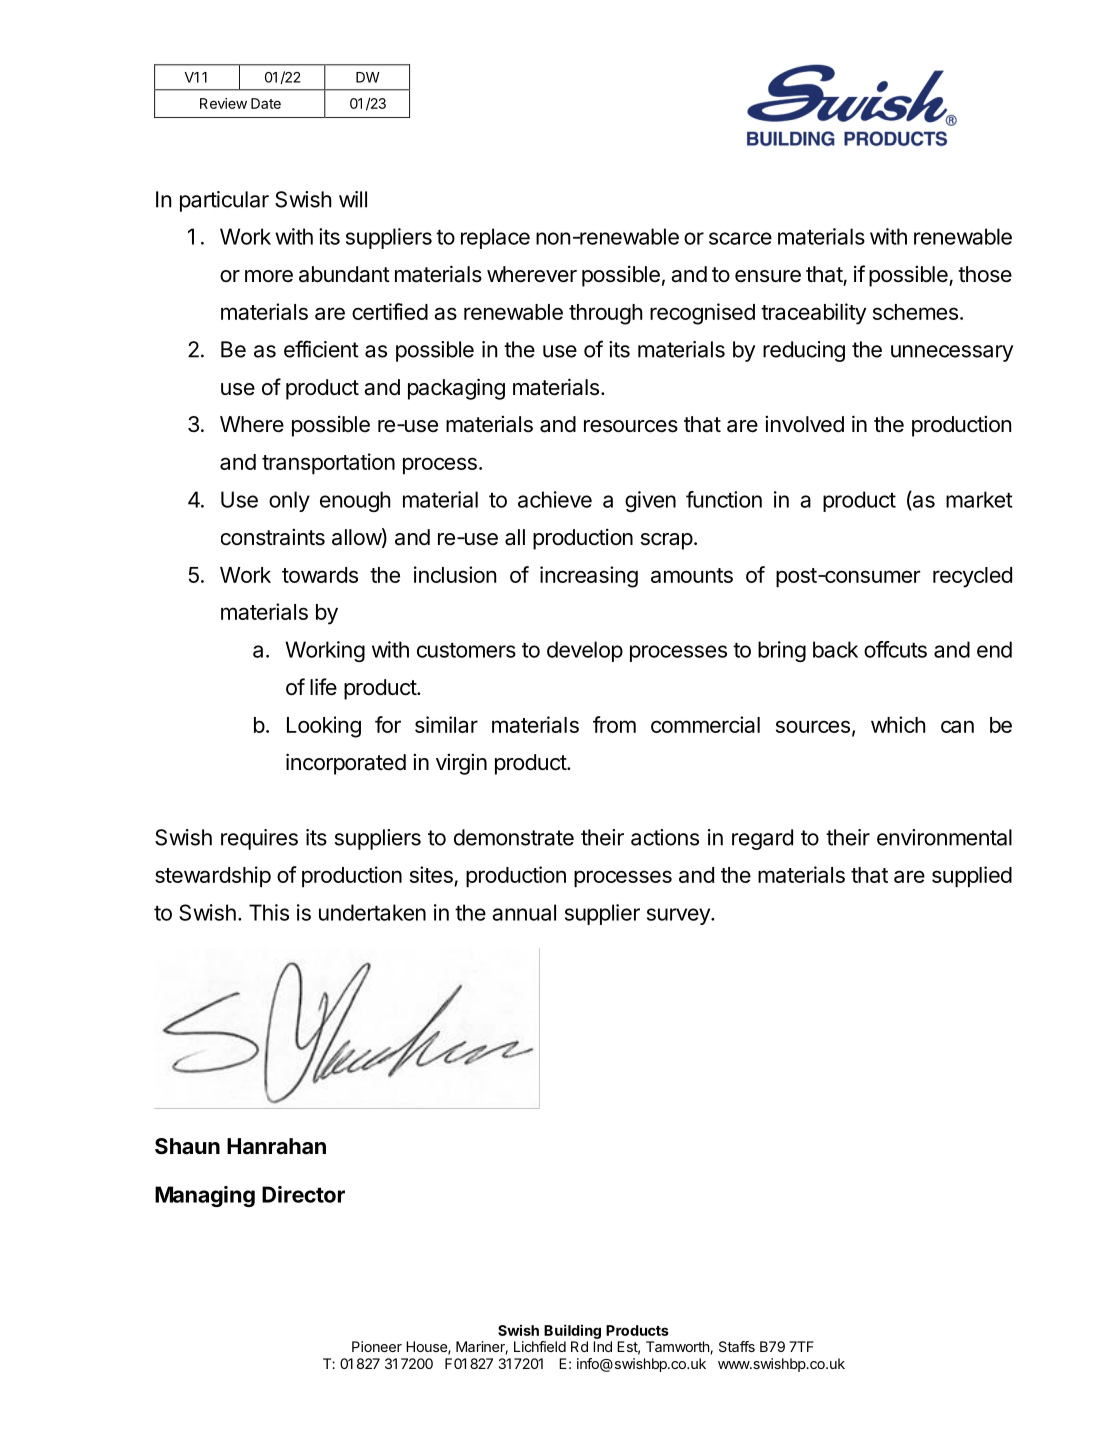 This image has height=1436, width=1110. I want to click on Pioneer, so click(377, 1346).
